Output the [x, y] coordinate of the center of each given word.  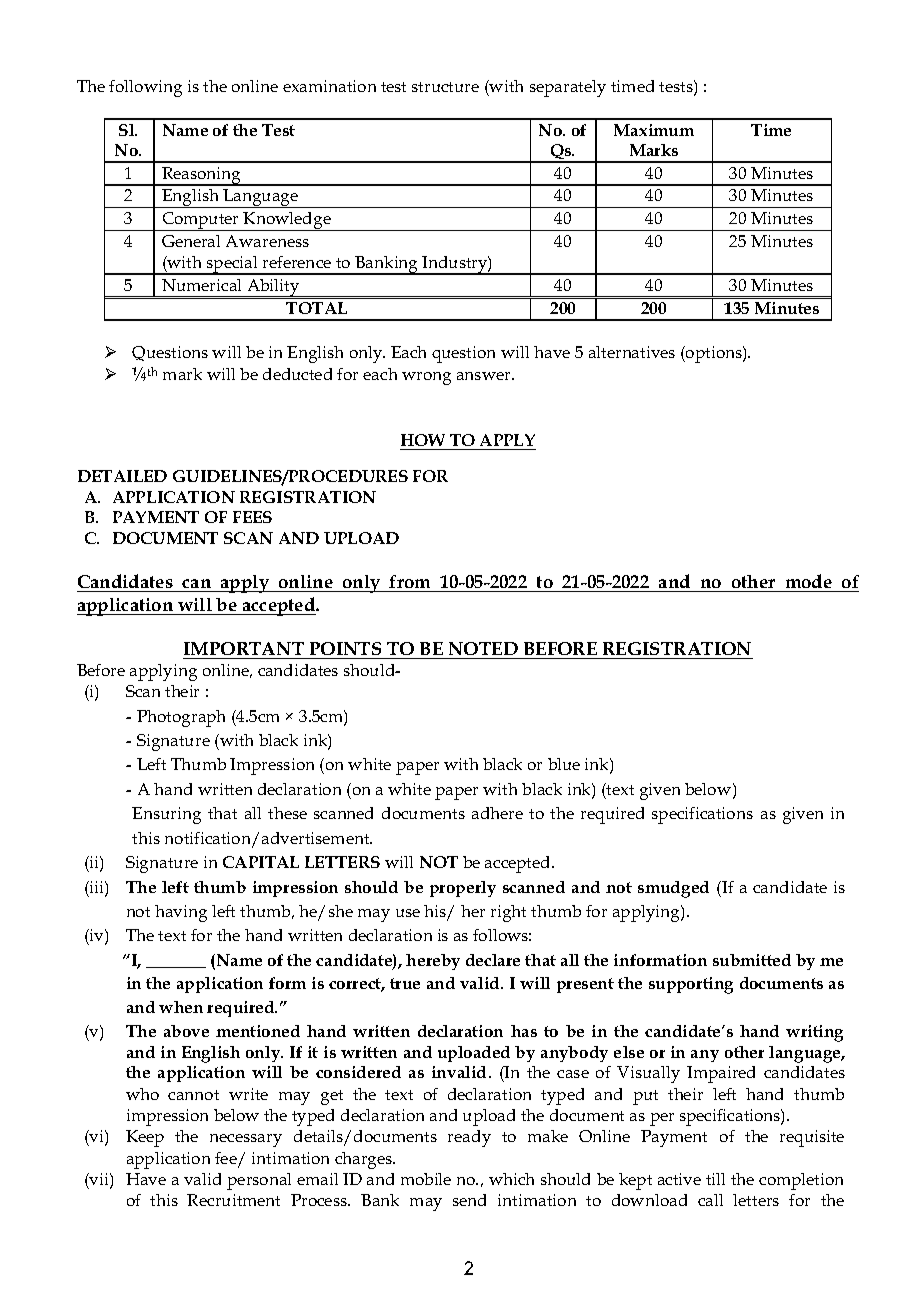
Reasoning [201, 176]
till [715, 1179]
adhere [497, 813]
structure [445, 87]
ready [469, 1138]
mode [808, 583]
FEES [252, 517]
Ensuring [166, 815]
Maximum [654, 130]
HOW [423, 440]
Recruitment [233, 1200]
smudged [673, 889]
